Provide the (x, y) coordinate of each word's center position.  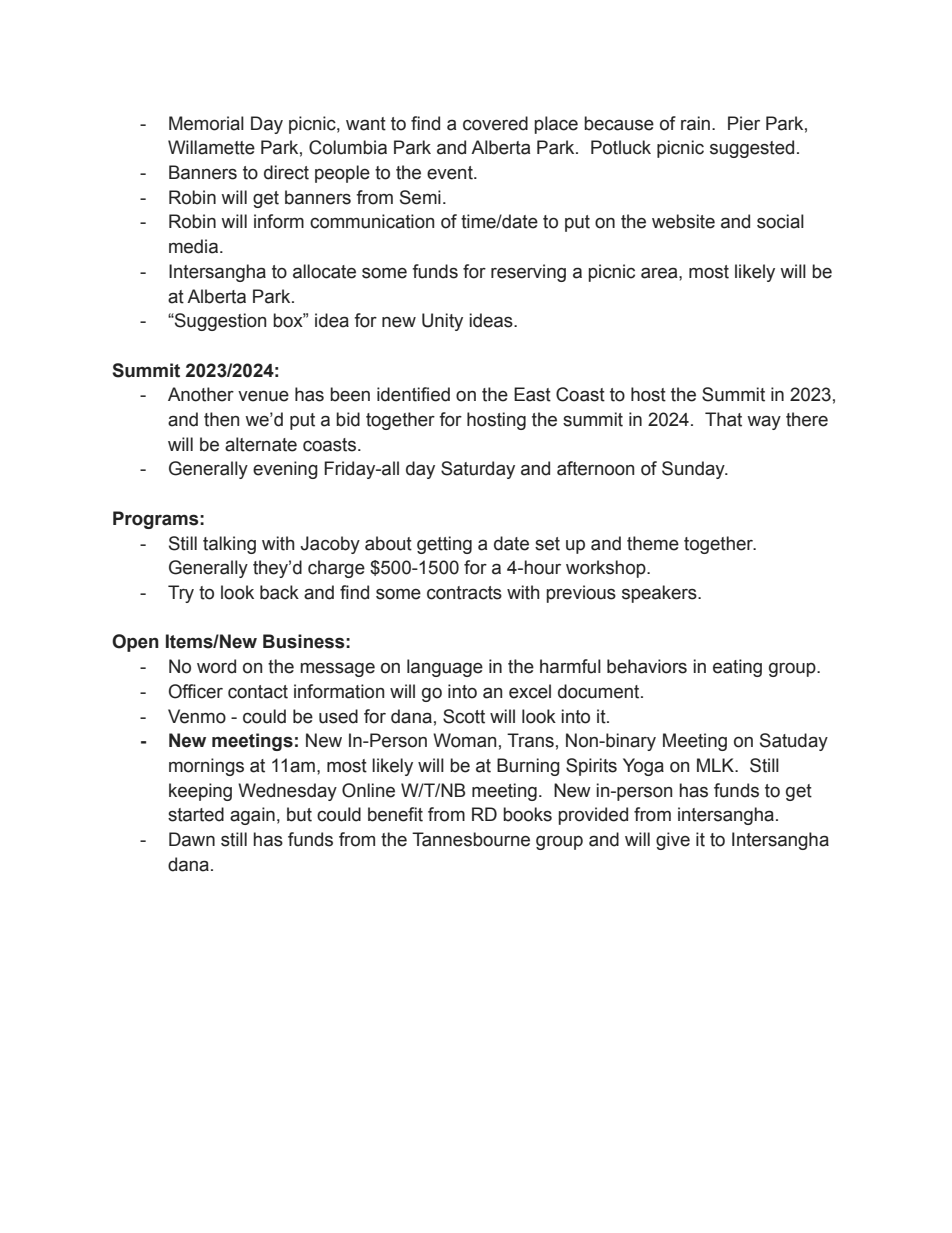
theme (653, 543)
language (445, 668)
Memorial (206, 123)
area (660, 273)
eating (737, 668)
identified (413, 394)
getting (444, 545)
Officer (196, 691)
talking (229, 545)
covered (495, 123)
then (221, 419)
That (723, 419)
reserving (528, 273)
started (196, 814)
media (195, 246)
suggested (752, 149)
